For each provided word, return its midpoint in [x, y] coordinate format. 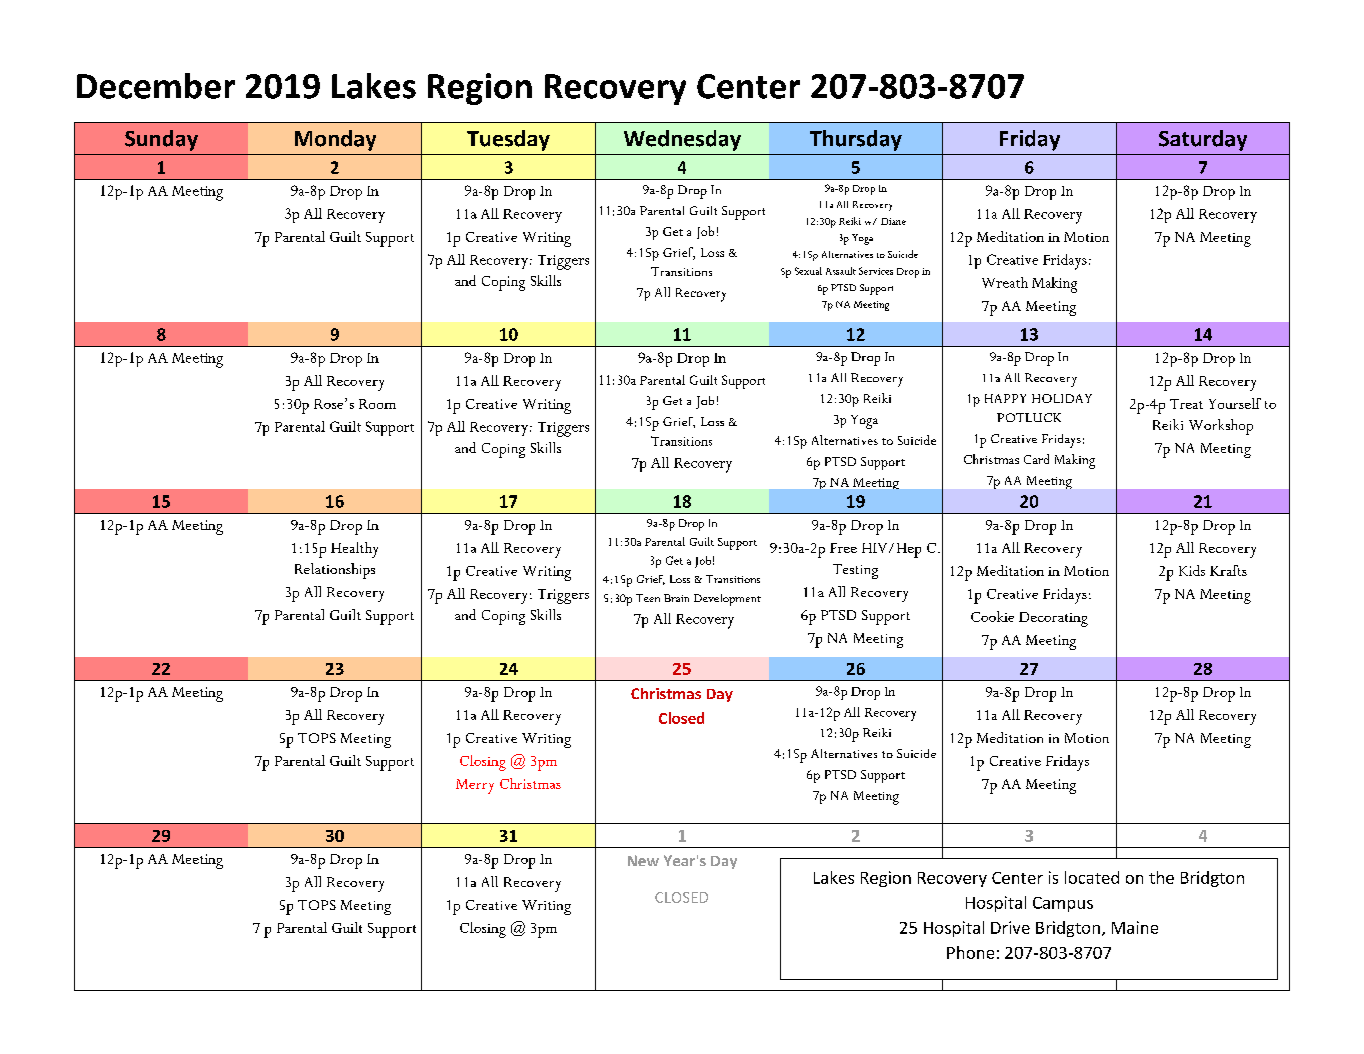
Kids [1192, 570]
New [643, 860]
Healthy [354, 550]
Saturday [1203, 140]
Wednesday [682, 140]
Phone [970, 952]
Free [843, 548]
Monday [335, 140]
